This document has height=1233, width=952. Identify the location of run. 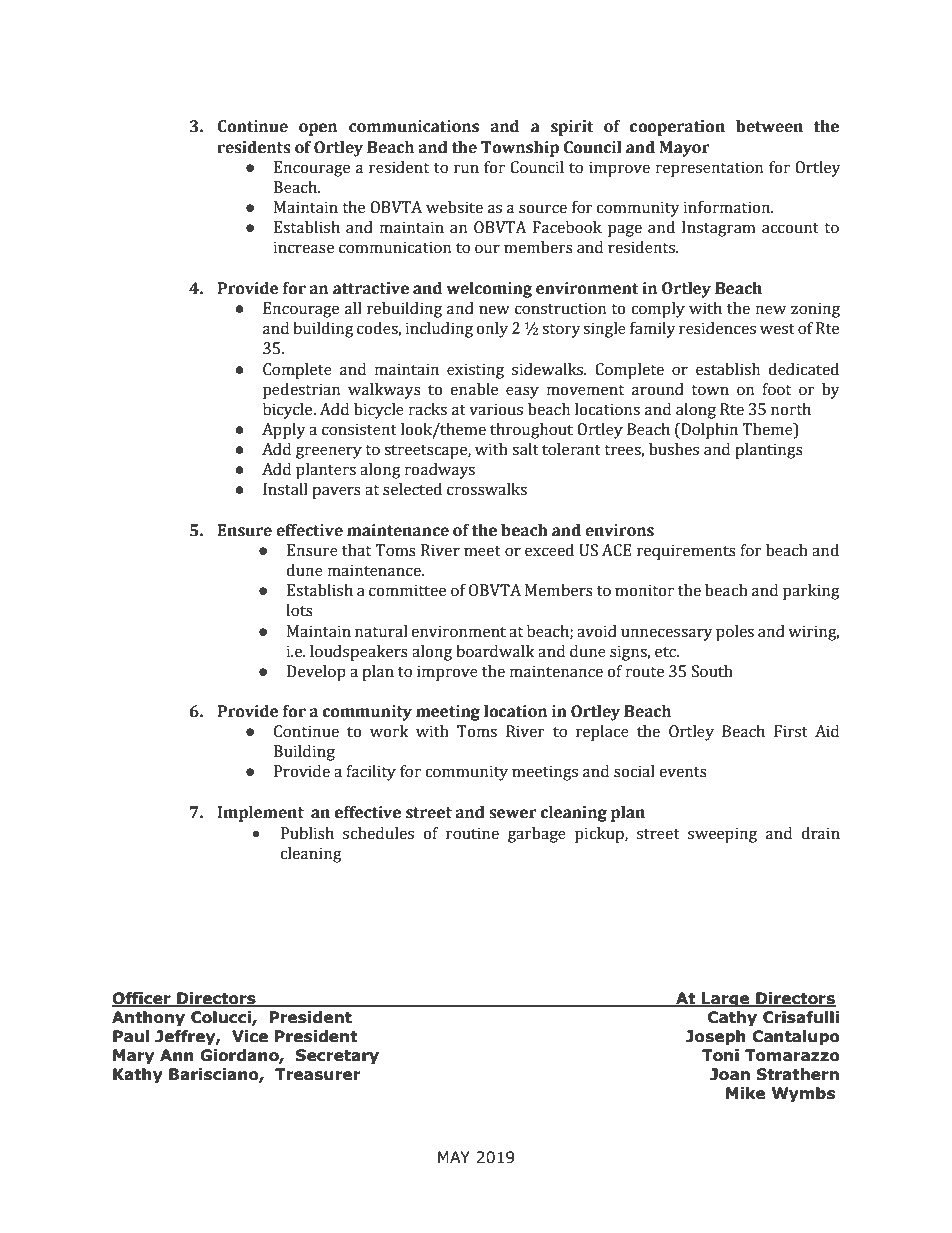
(466, 169).
